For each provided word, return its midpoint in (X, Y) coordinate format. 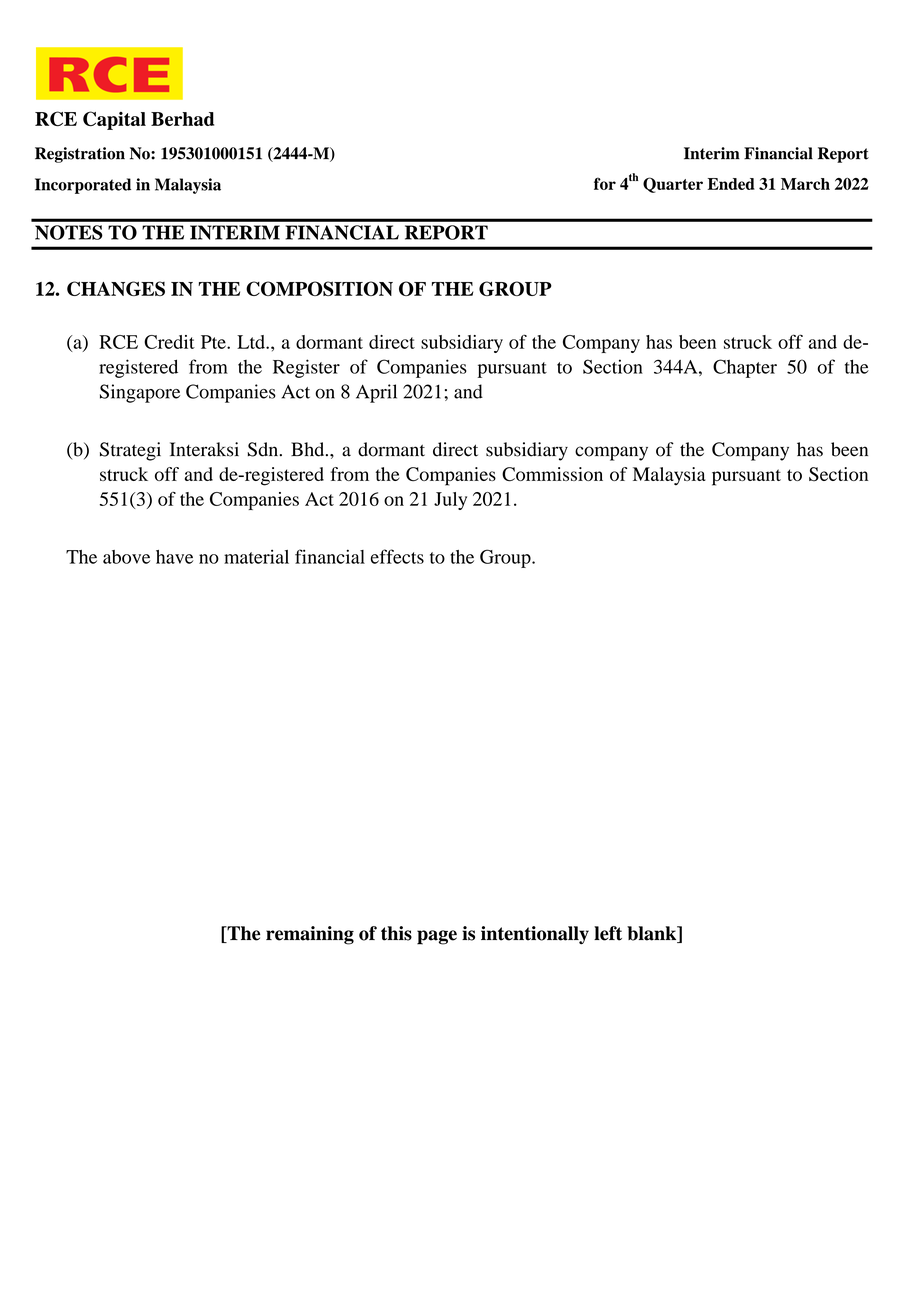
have (174, 557)
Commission (552, 474)
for (605, 183)
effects (397, 556)
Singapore (140, 393)
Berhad (182, 119)
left (608, 933)
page (437, 937)
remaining (310, 935)
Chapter (745, 368)
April (376, 393)
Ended (731, 184)
